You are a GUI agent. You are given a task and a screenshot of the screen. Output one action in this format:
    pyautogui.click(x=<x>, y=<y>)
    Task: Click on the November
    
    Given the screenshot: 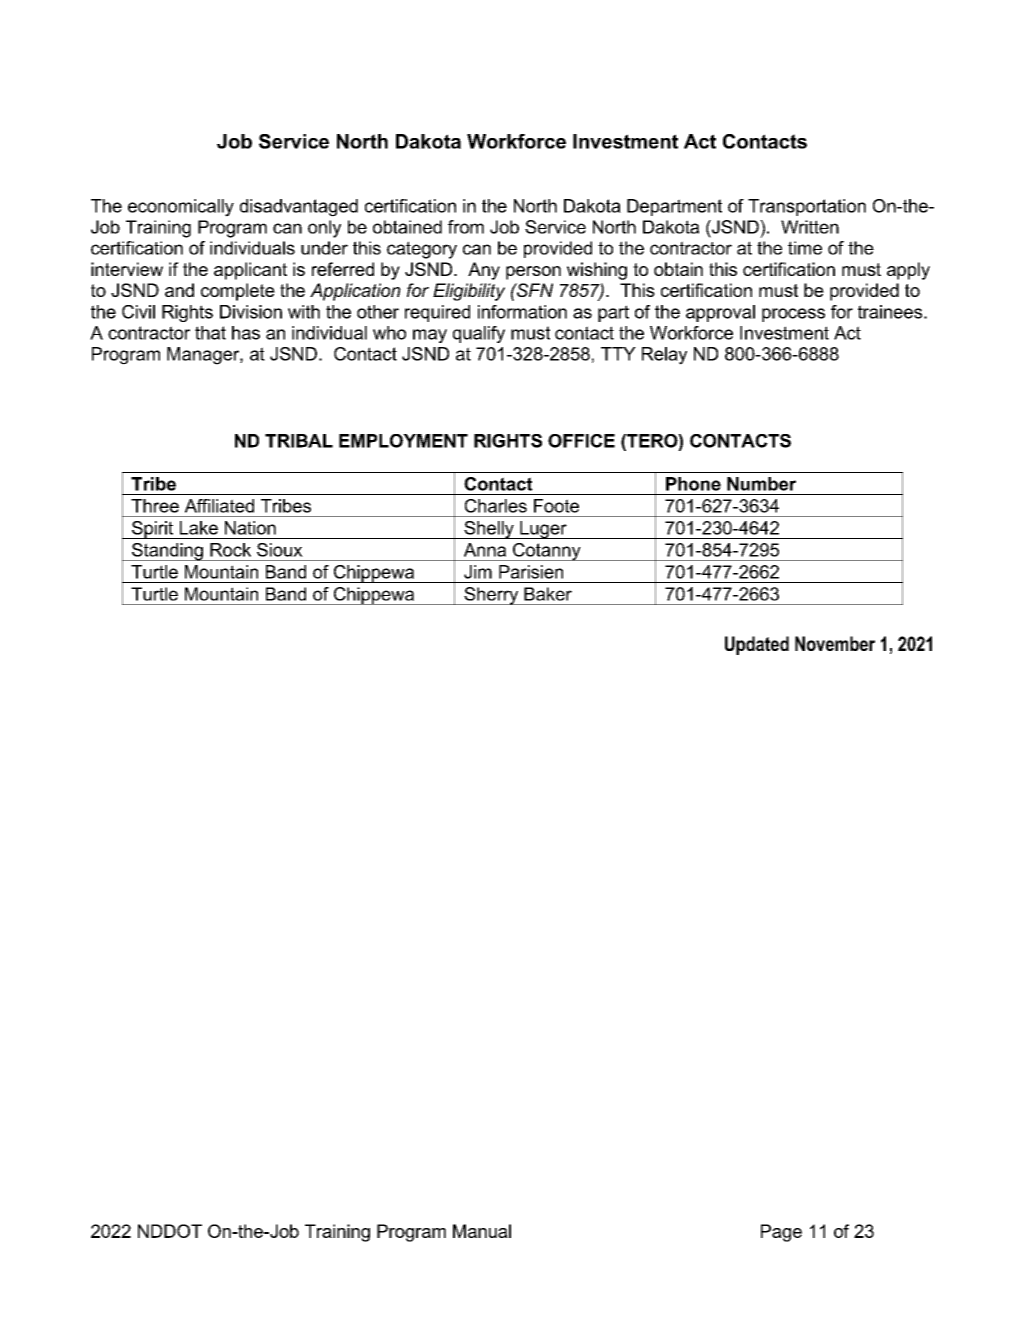 What is the action you would take?
    pyautogui.click(x=835, y=643)
